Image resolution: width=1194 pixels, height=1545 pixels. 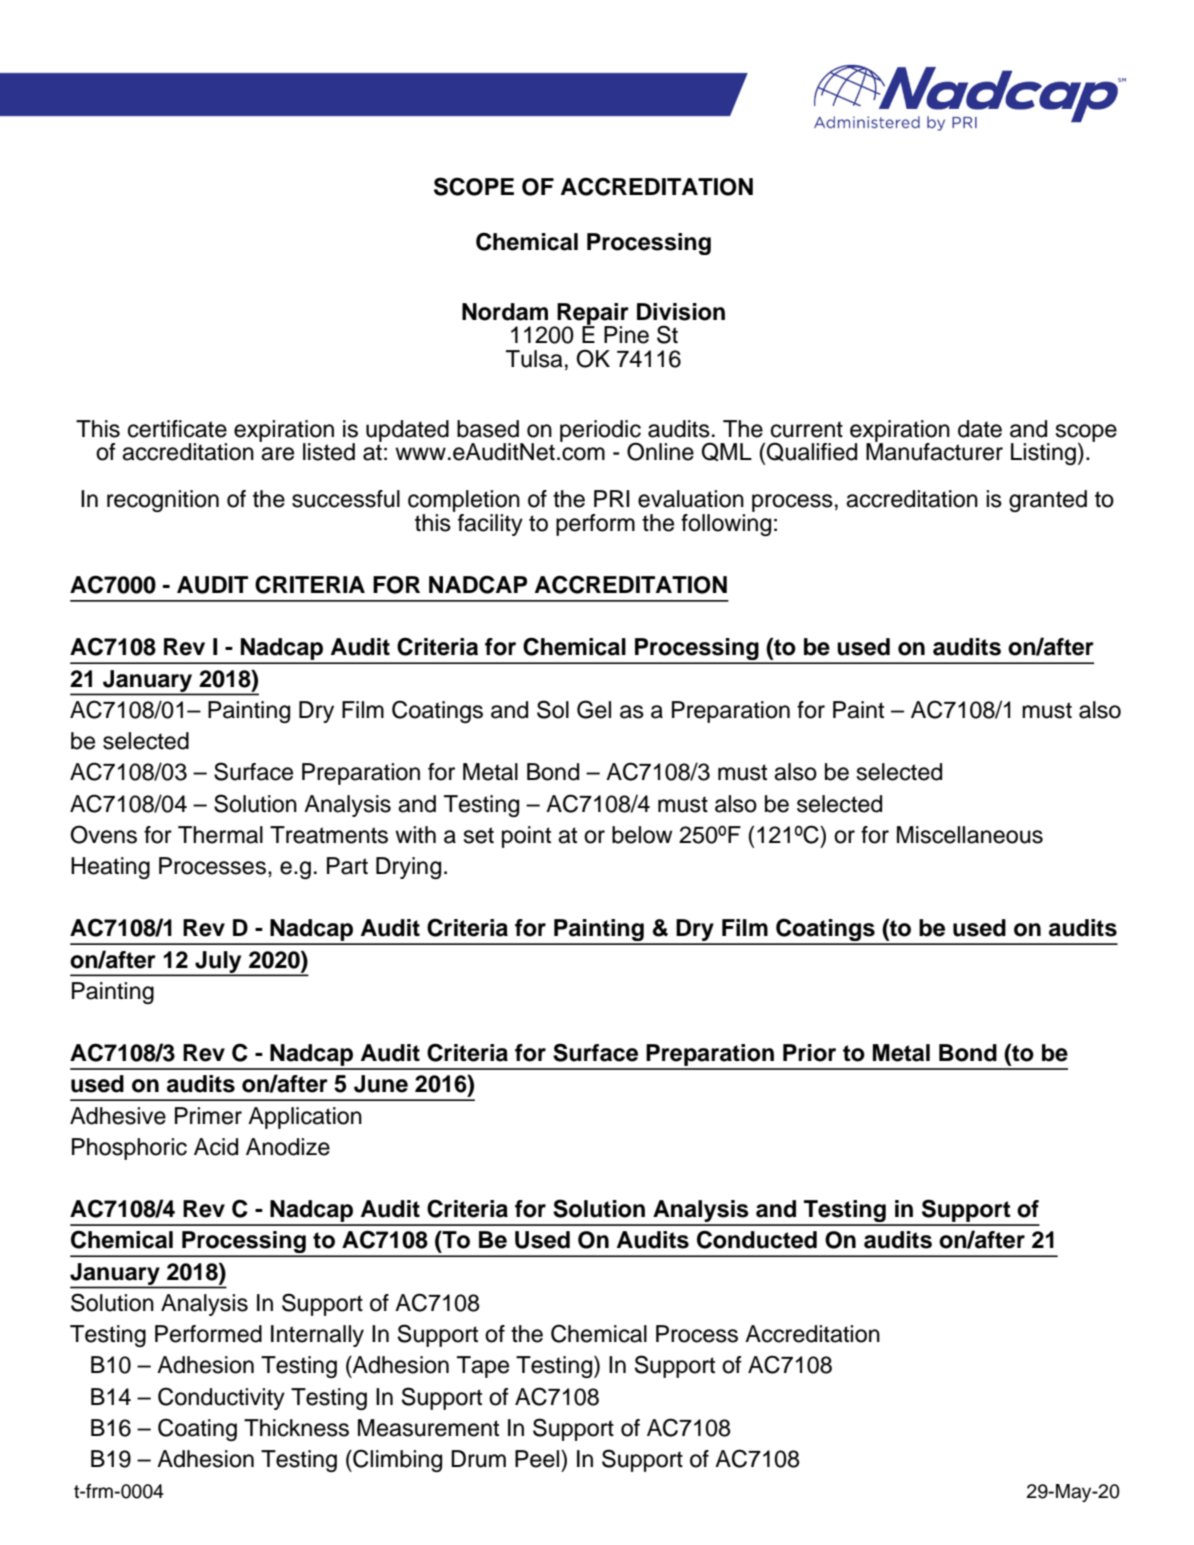 I want to click on Peel, so click(x=538, y=1459).
